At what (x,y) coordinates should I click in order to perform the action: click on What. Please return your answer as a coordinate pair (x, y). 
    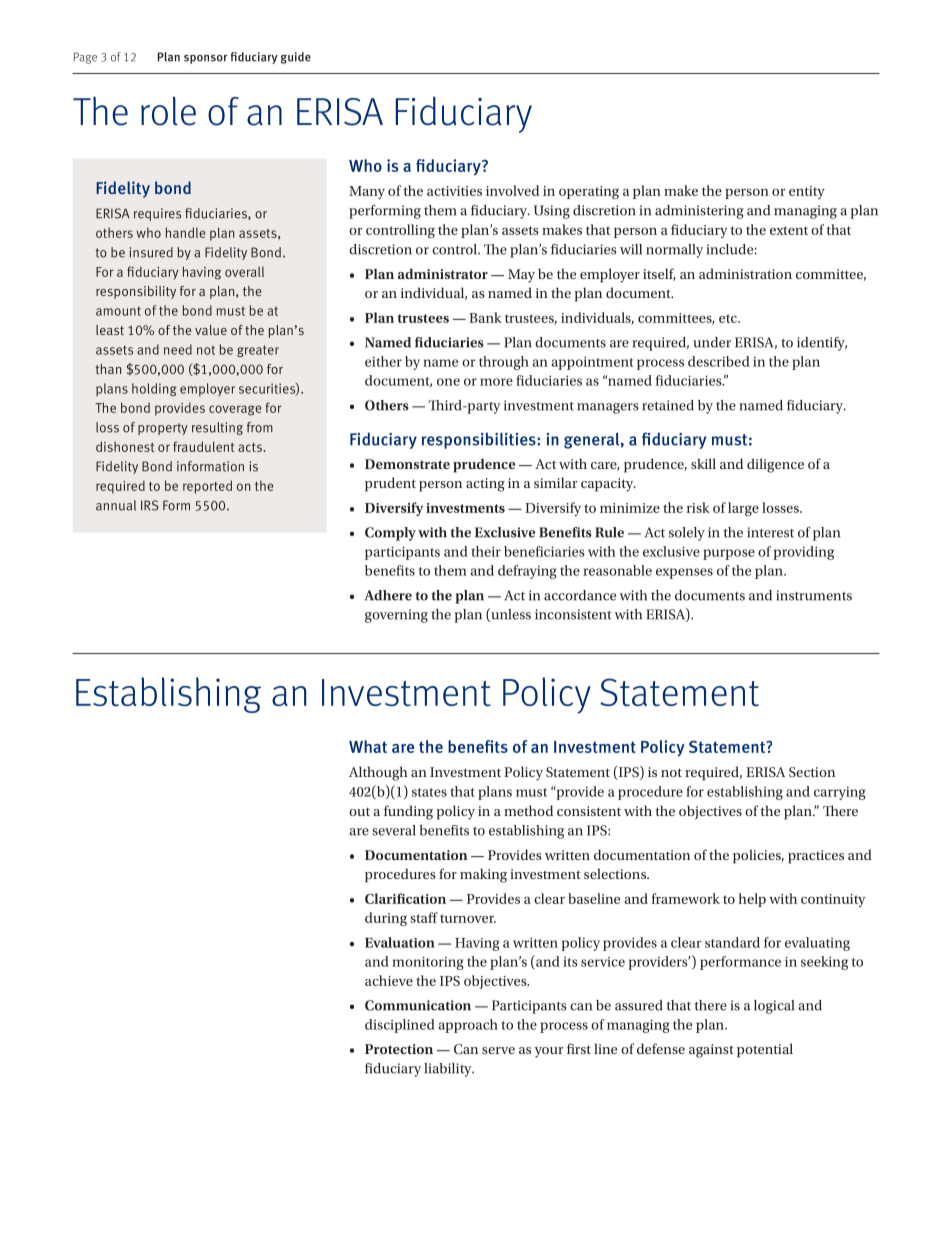
    Looking at the image, I should click on (368, 746).
